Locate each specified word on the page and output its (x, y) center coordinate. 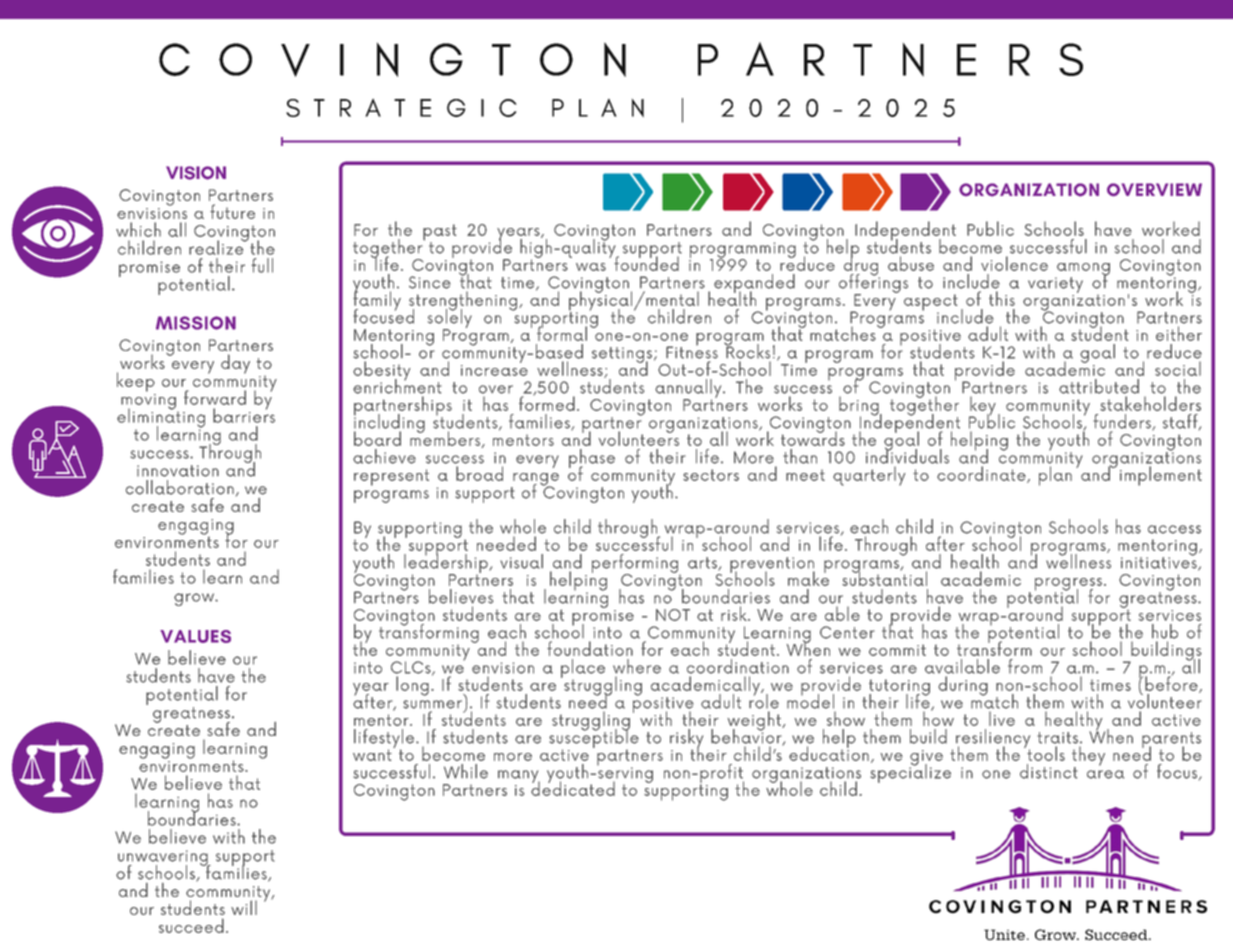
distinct (1049, 771)
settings (622, 356)
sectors (711, 475)
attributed (1099, 386)
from (1025, 666)
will (244, 907)
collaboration (180, 487)
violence (1014, 263)
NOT (673, 615)
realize (217, 246)
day (235, 364)
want (373, 754)
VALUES (195, 636)
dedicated (573, 787)
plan (1055, 476)
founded (646, 262)
